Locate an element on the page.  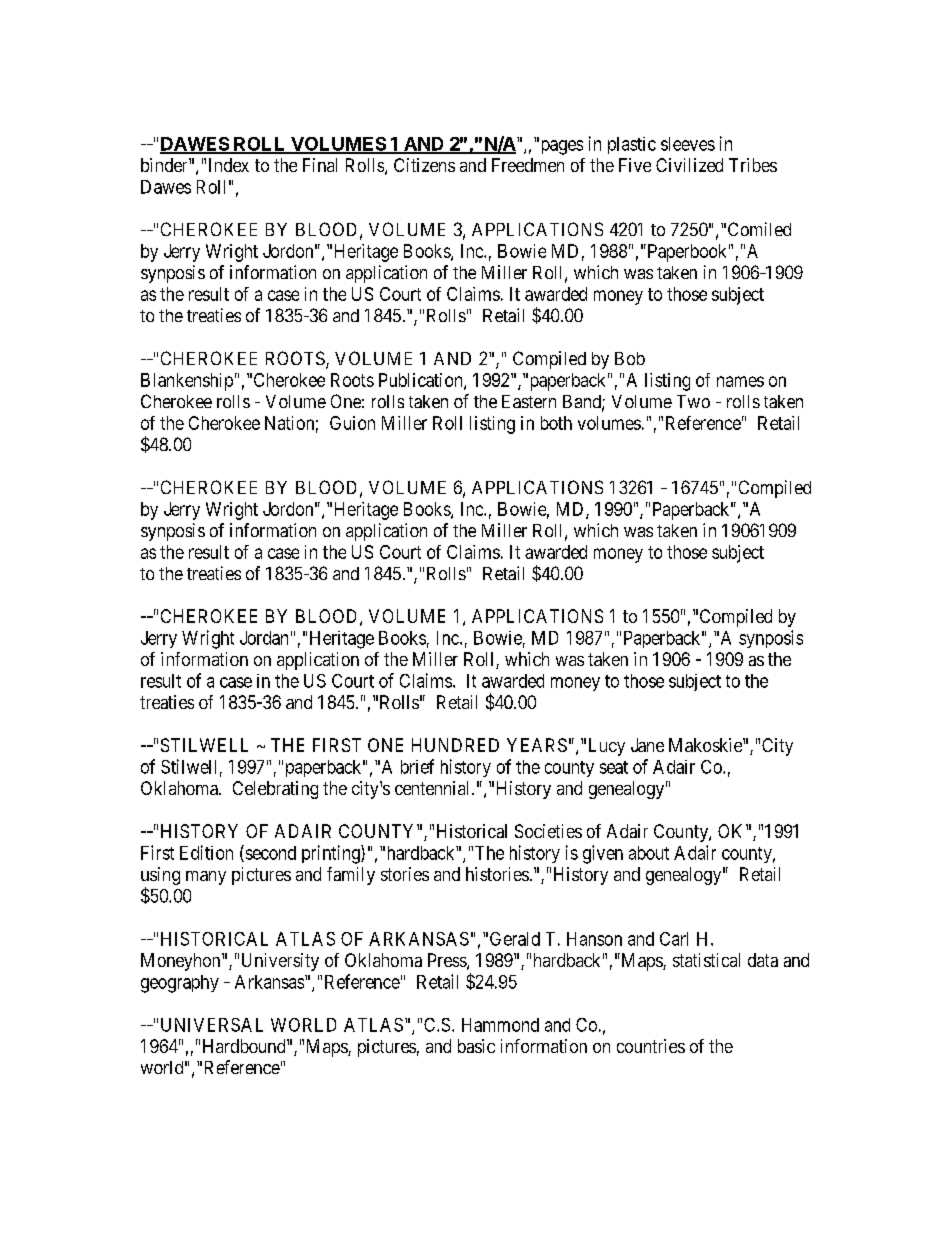
countries is located at coordinates (651, 1046).
